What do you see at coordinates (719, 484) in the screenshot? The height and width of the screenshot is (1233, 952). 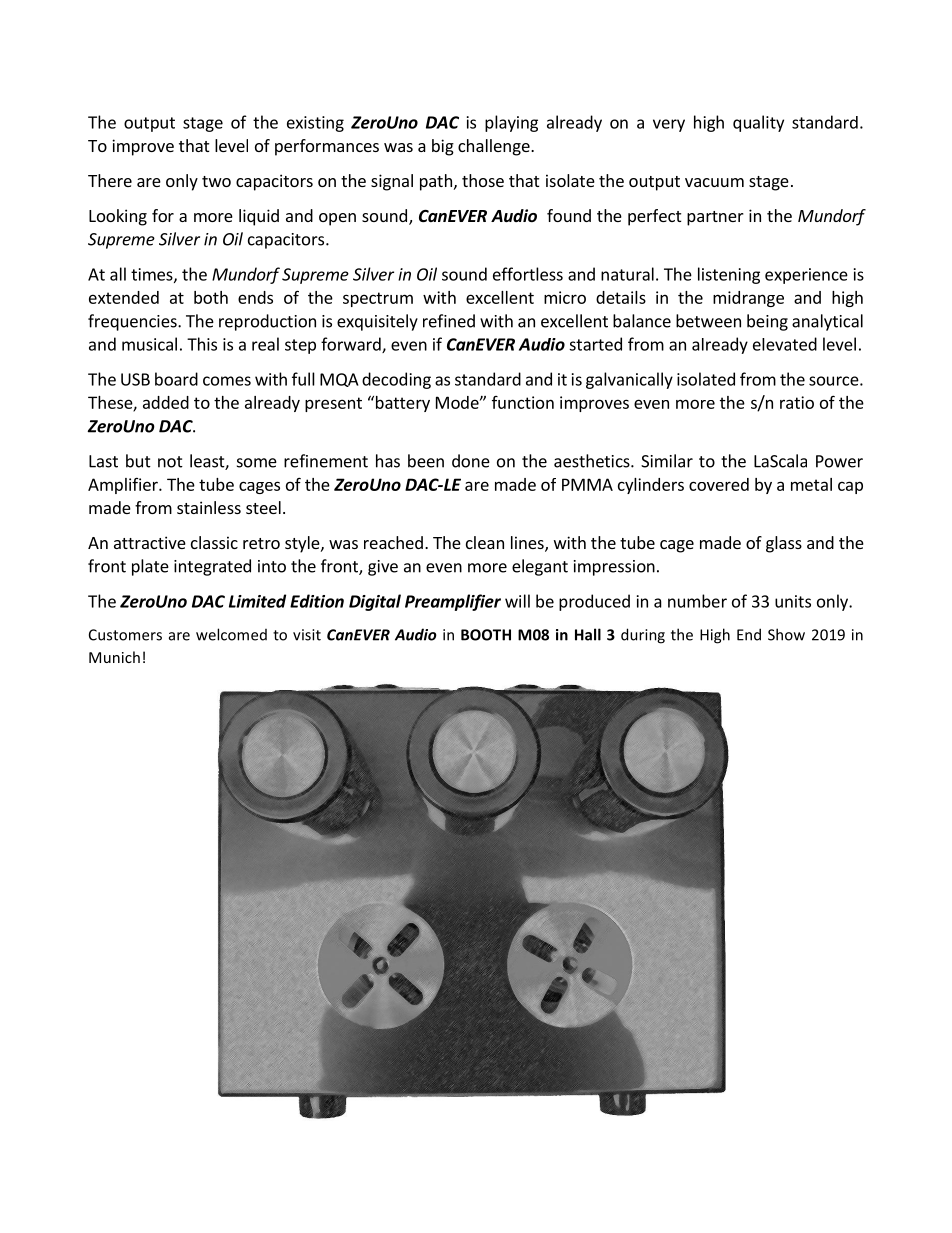 I see `covered` at bounding box center [719, 484].
